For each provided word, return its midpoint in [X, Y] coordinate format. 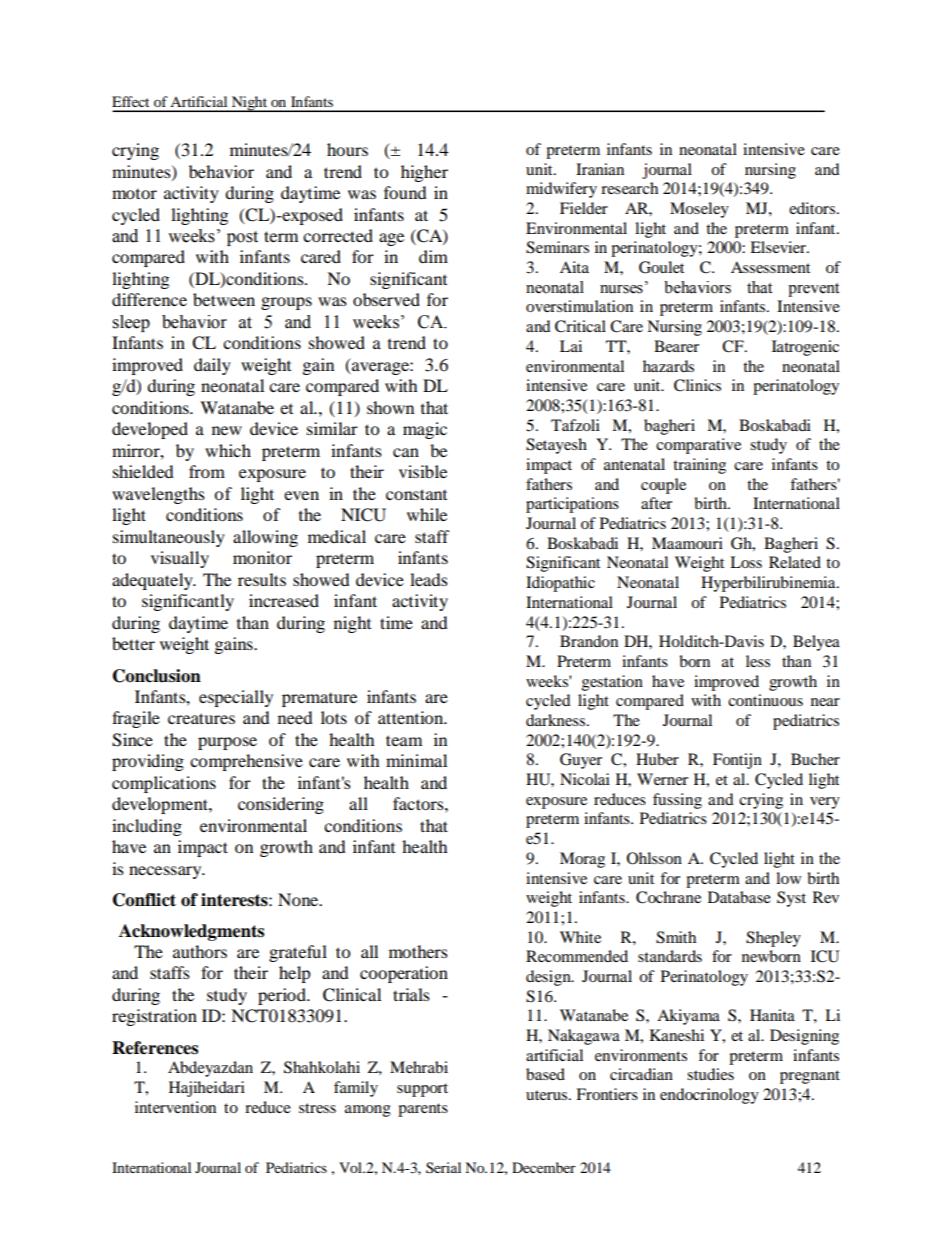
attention [412, 717]
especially [236, 698]
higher [424, 173]
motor [134, 194]
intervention [175, 1107]
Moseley [699, 210]
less [758, 661]
